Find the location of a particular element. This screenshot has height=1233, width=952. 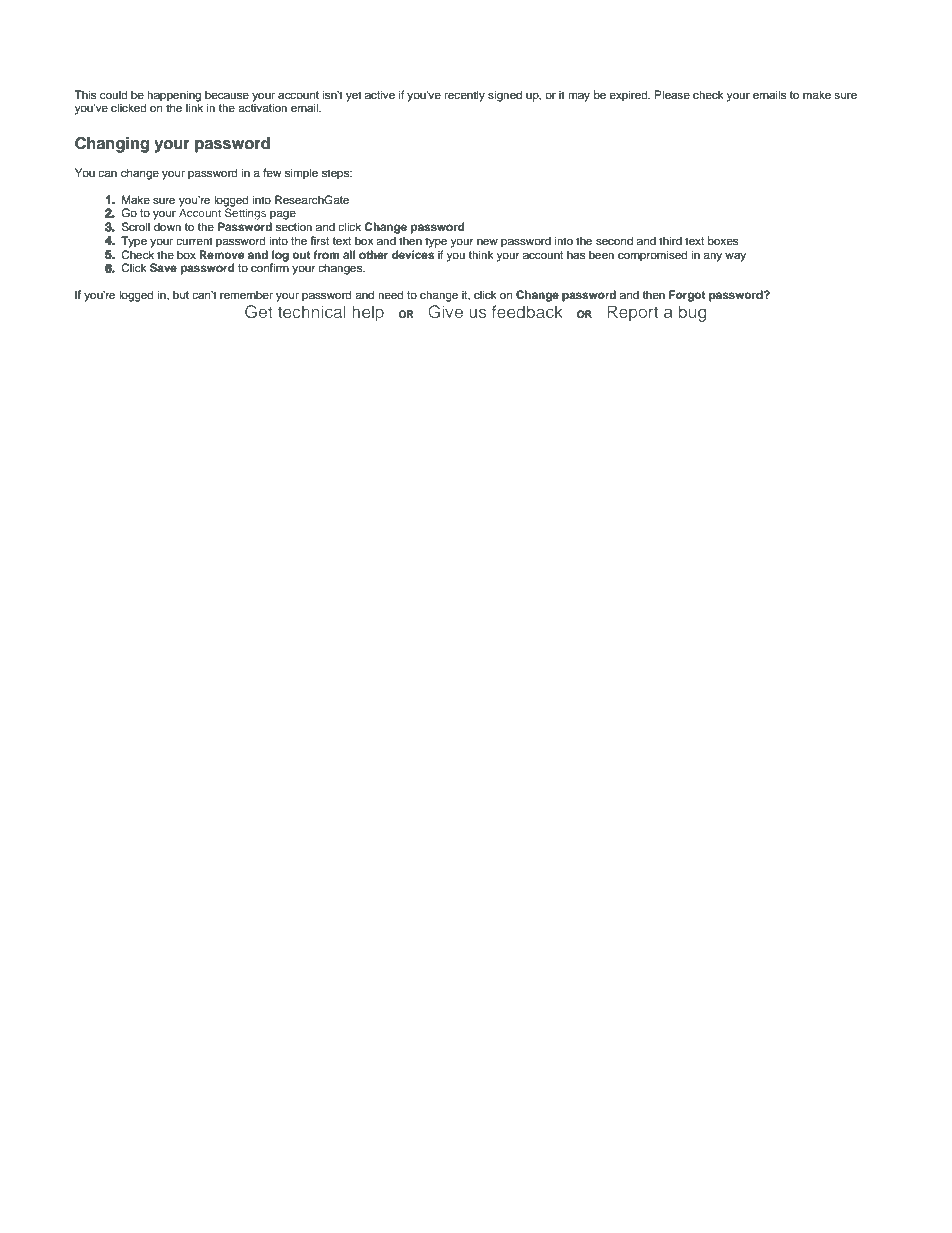

third is located at coordinates (670, 240).
